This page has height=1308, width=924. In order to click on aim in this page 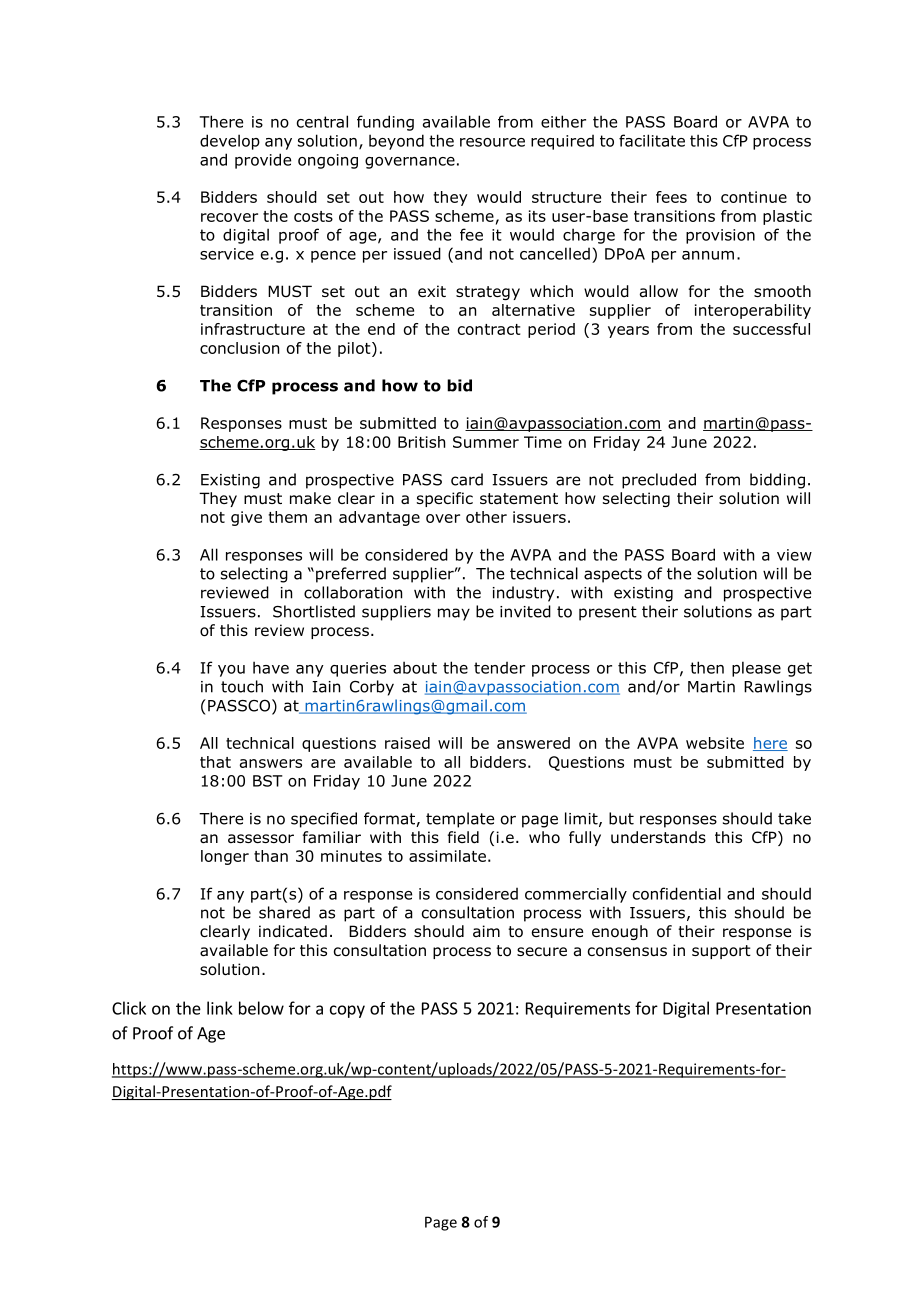, I will do `click(486, 931)`.
